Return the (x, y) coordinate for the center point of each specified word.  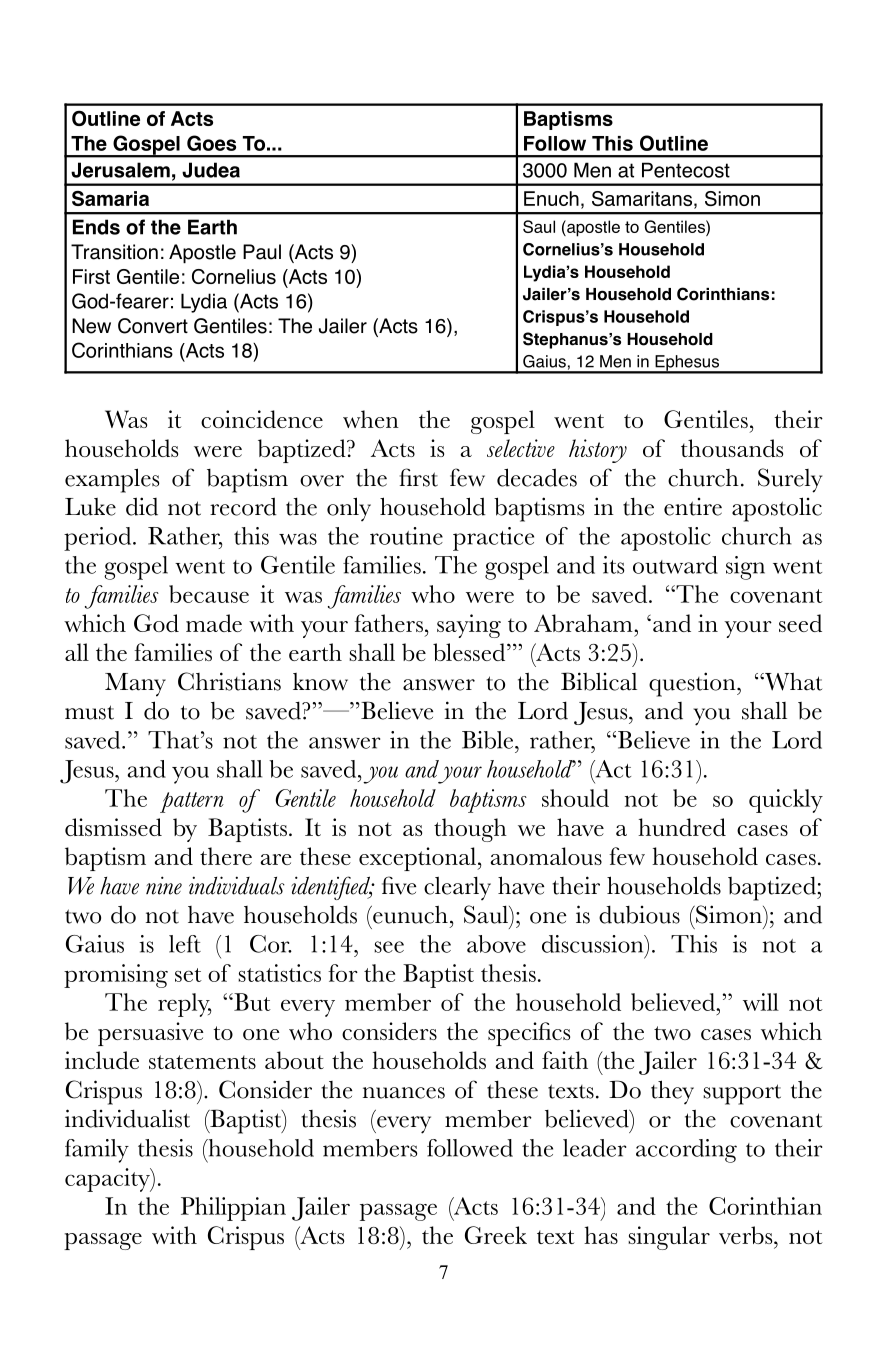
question (693, 684)
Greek (496, 1235)
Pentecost (686, 170)
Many (135, 685)
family (97, 1151)
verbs (747, 1235)
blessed (470, 652)
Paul (262, 252)
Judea (211, 170)
